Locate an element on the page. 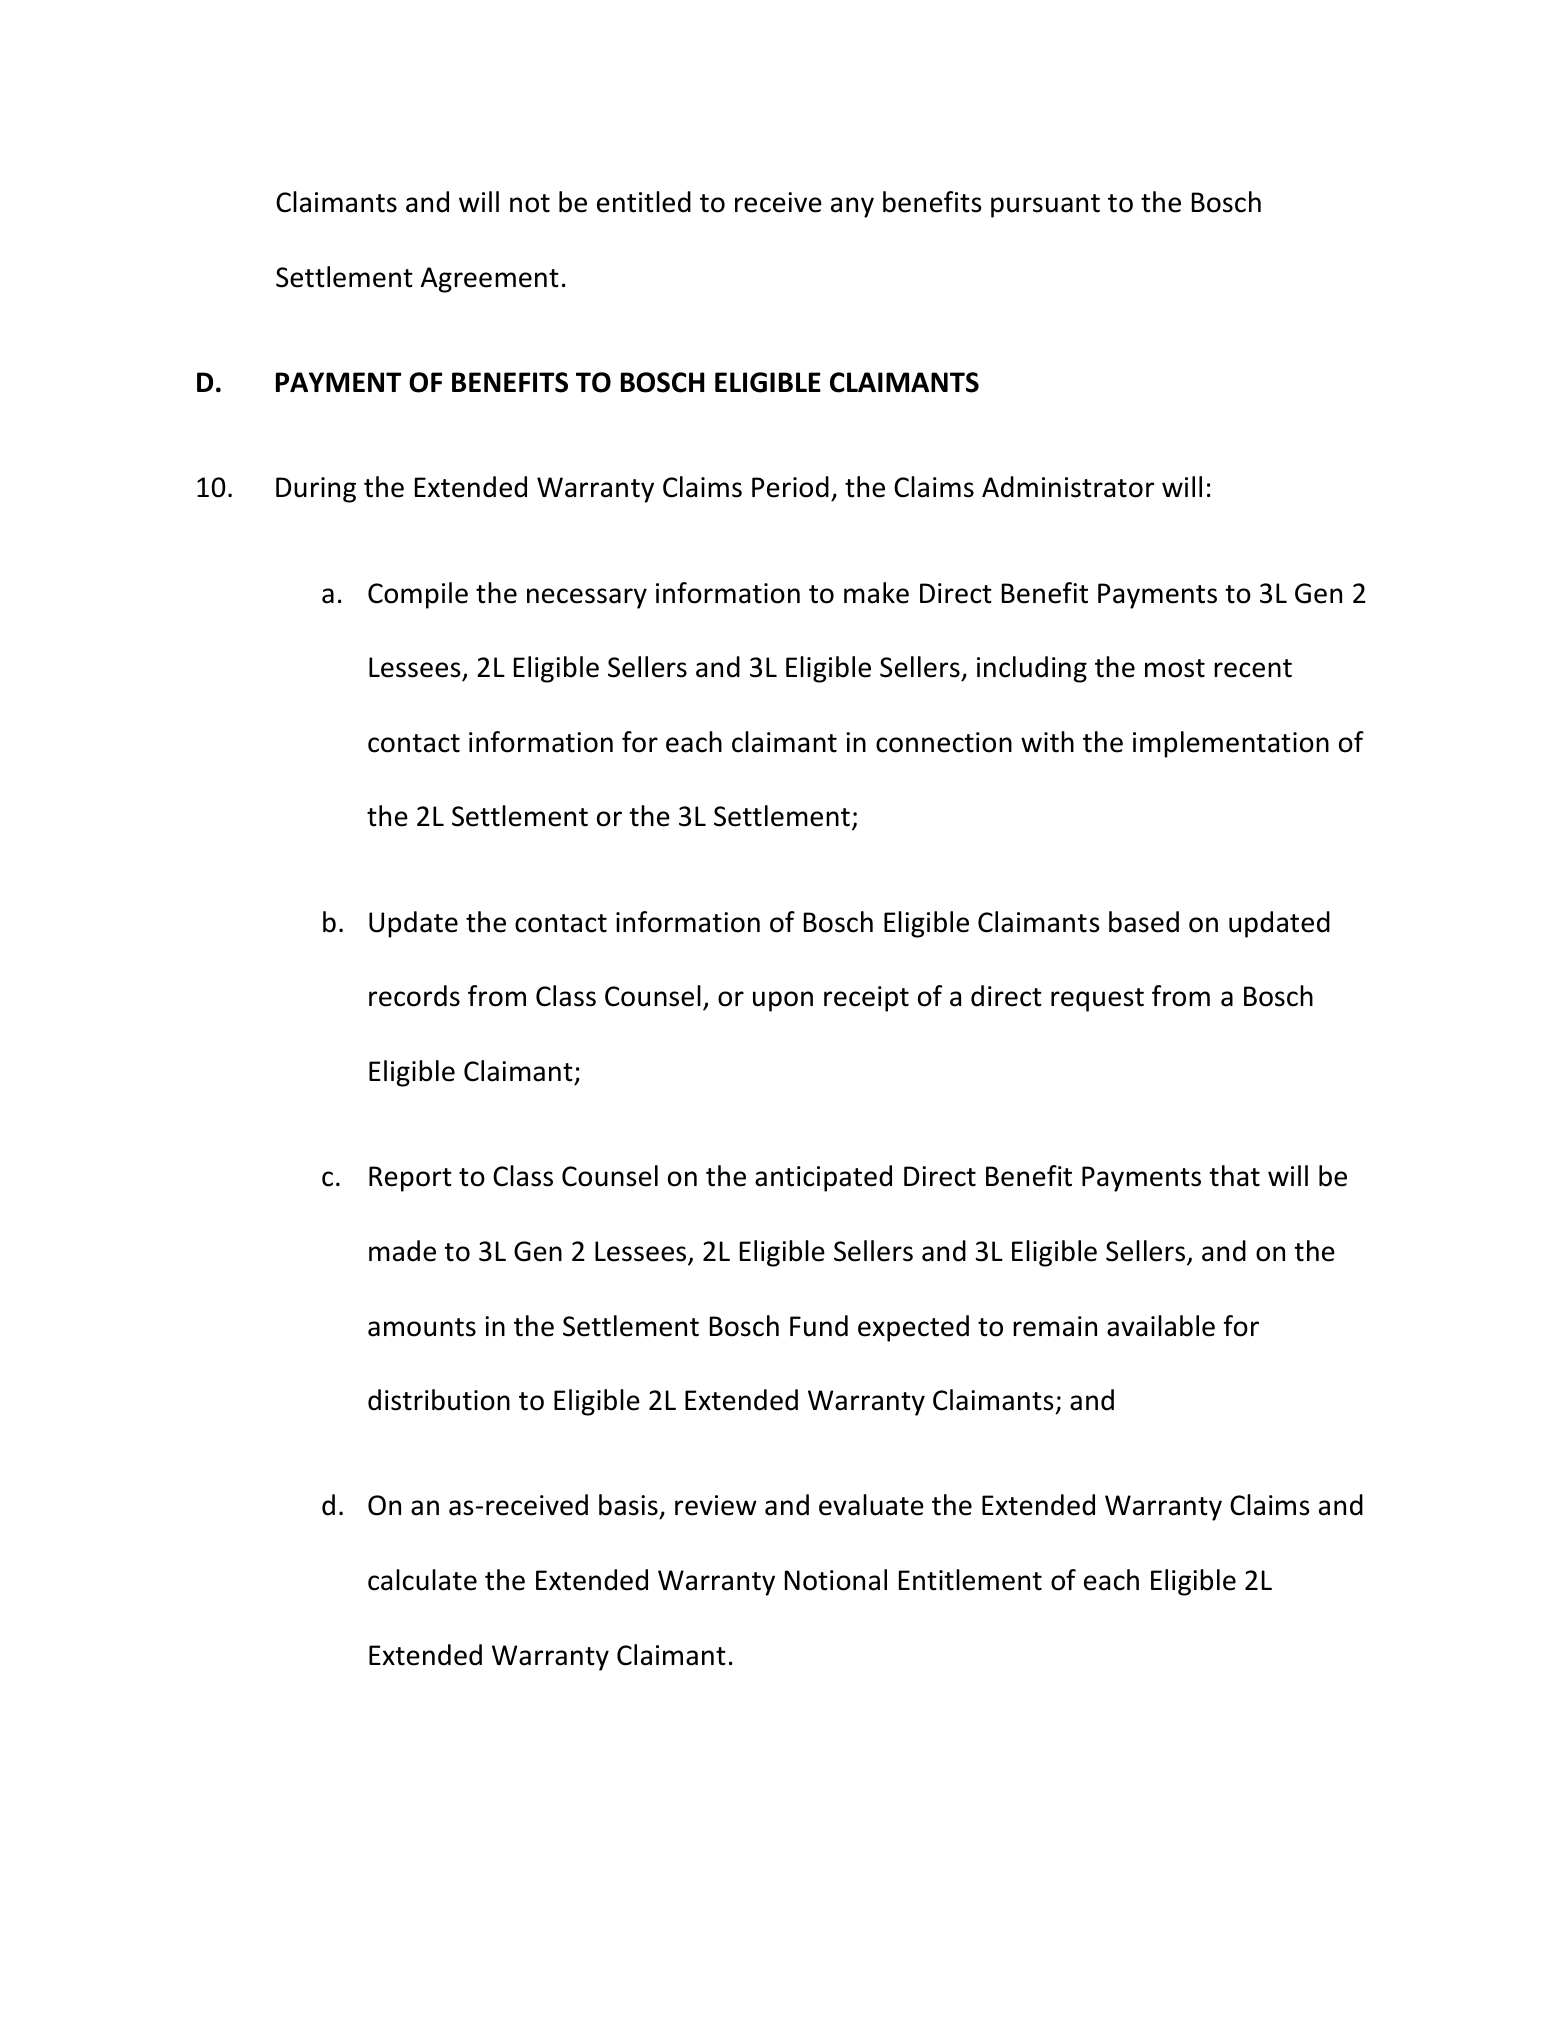 The width and height of the page is (1560, 2018). Compile is located at coordinates (418, 595).
